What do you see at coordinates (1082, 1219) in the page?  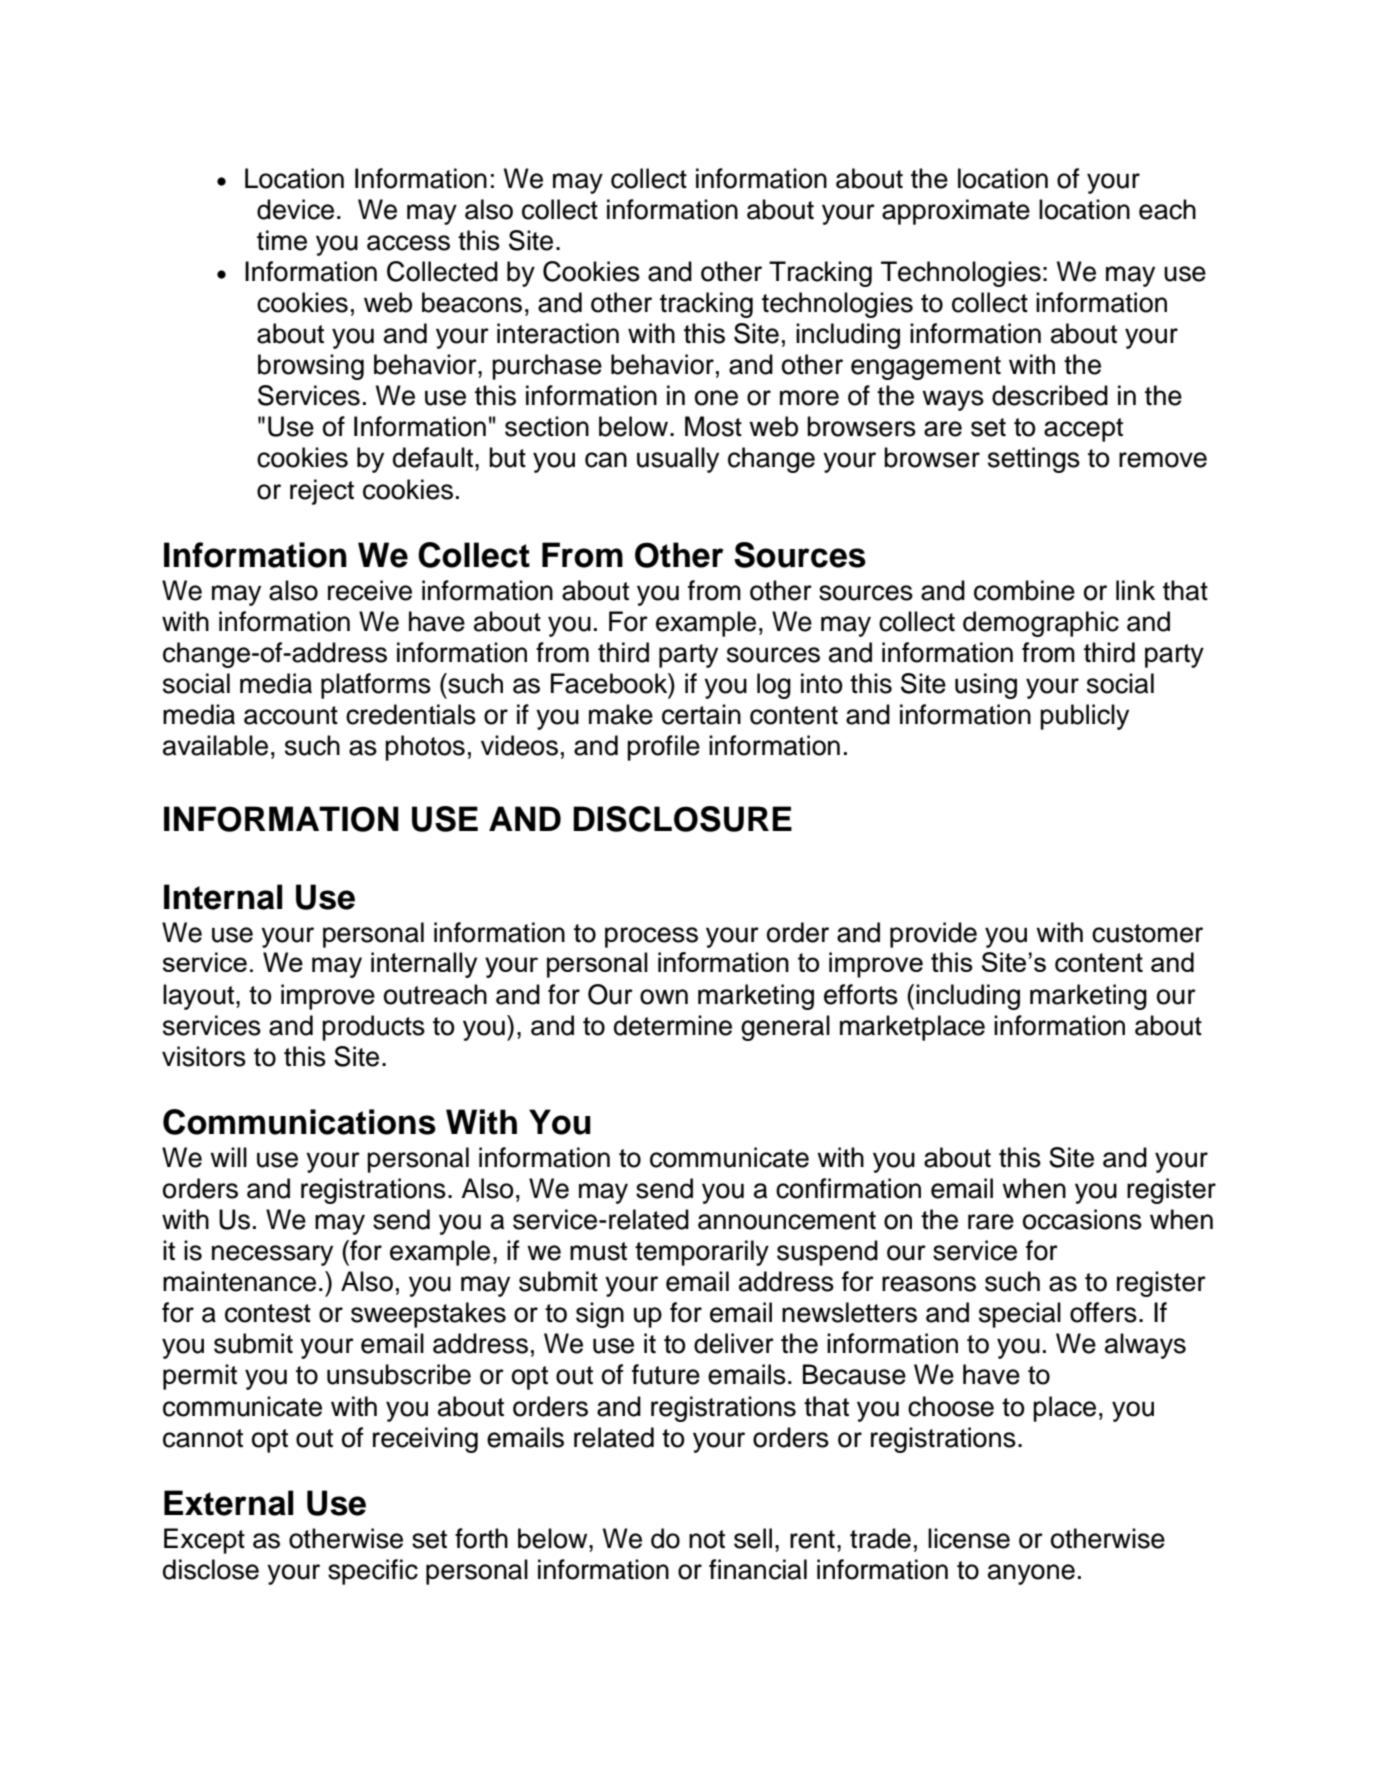 I see `occasions` at bounding box center [1082, 1219].
